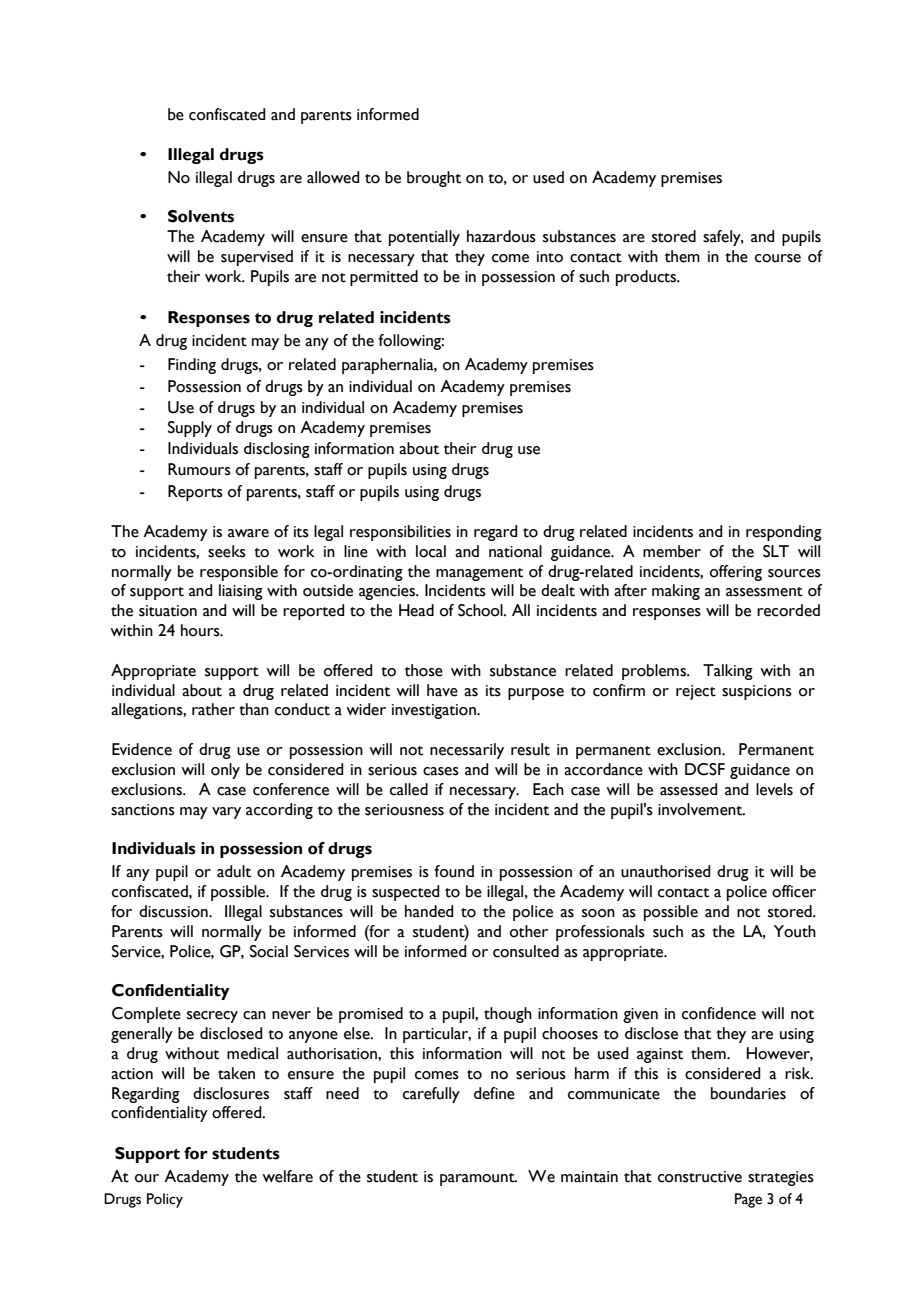 This screenshot has width=924, height=1307. What do you see at coordinates (701, 809) in the screenshot?
I see `involvement` at bounding box center [701, 809].
